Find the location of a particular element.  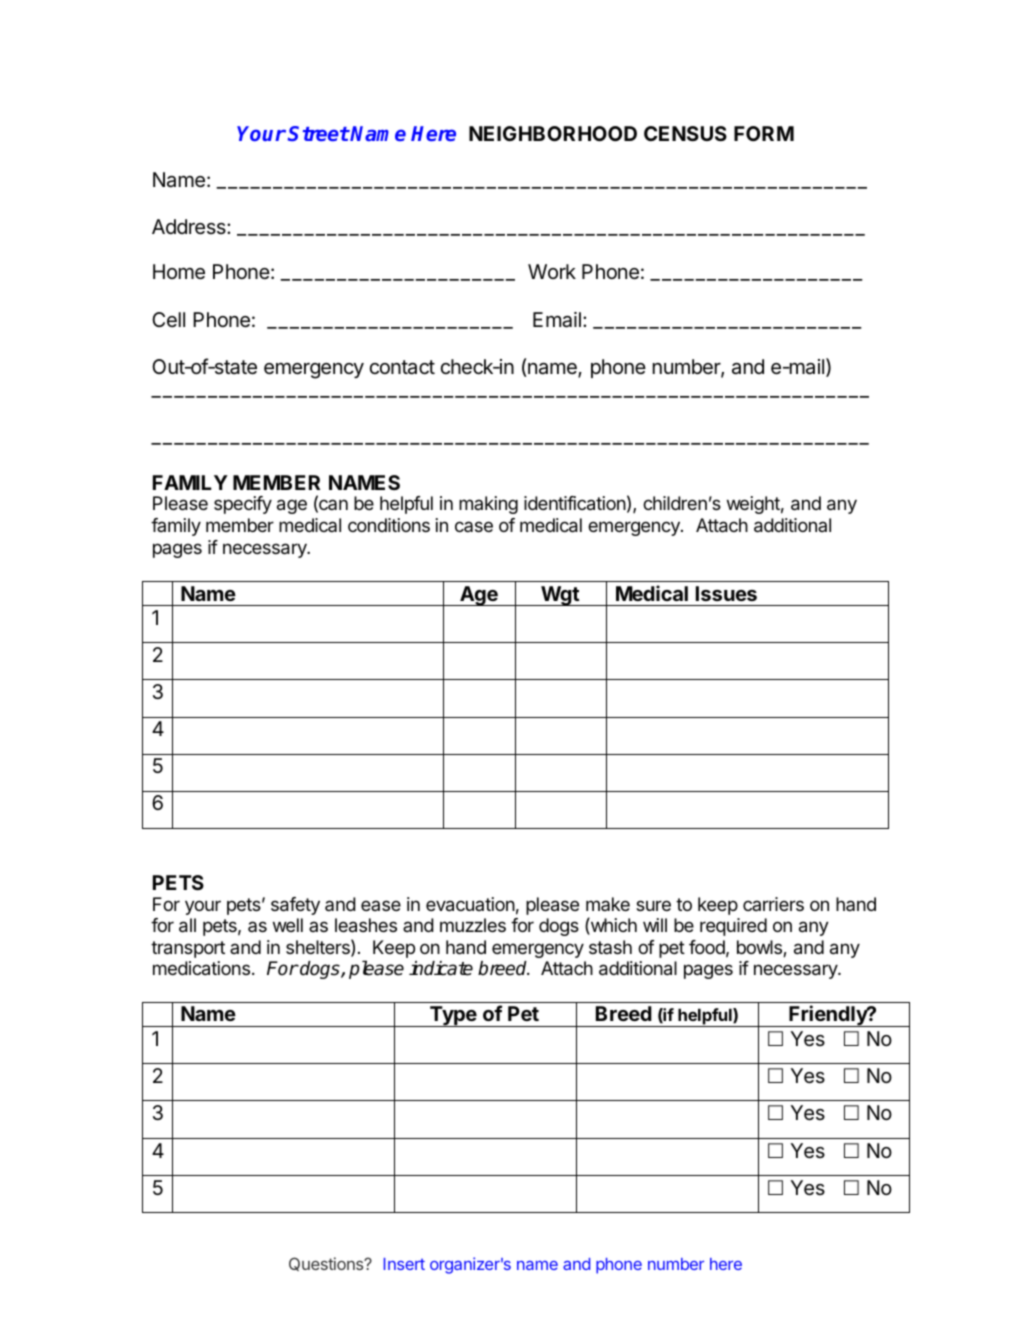

Insert is located at coordinates (404, 1264).
